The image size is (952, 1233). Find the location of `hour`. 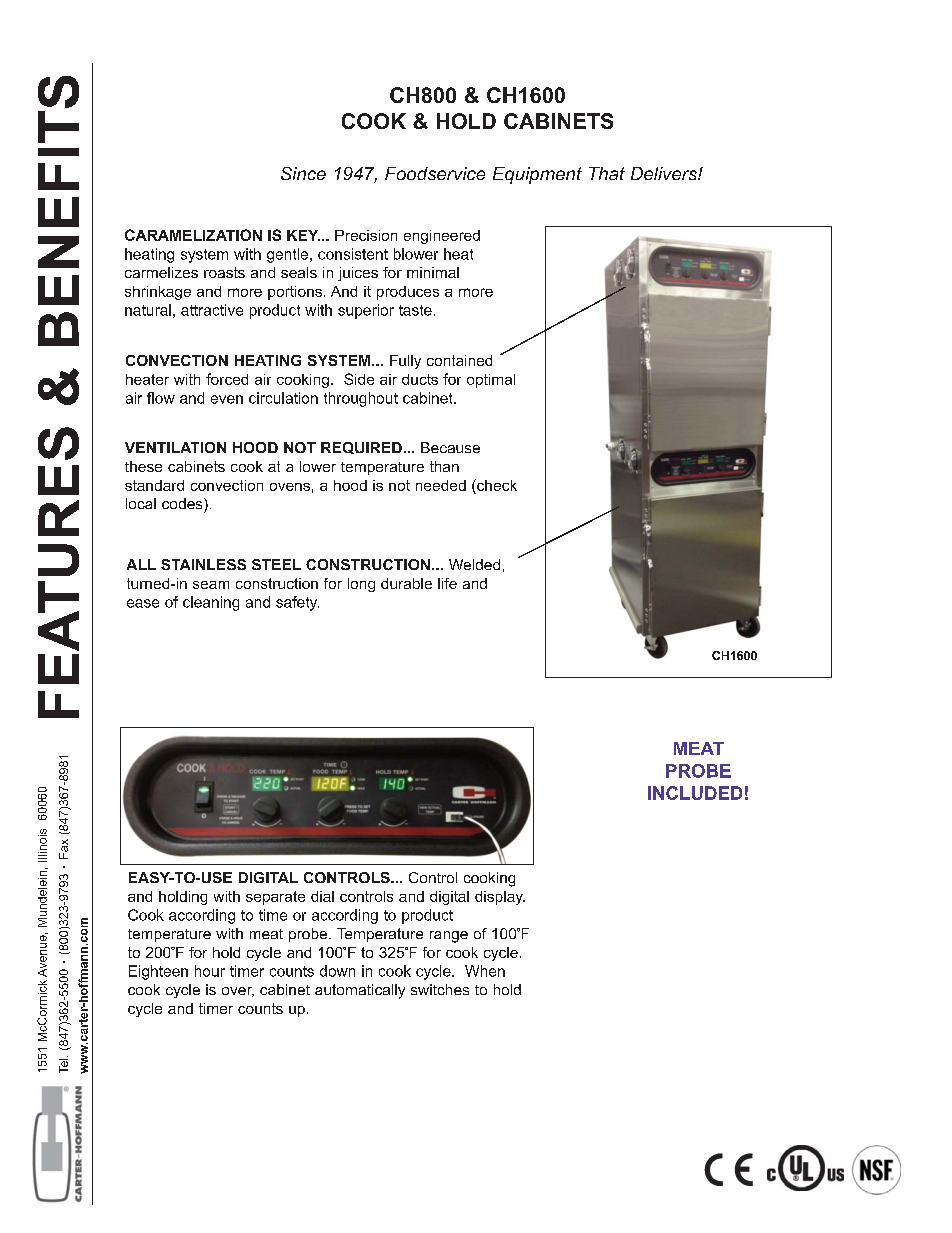

hour is located at coordinates (210, 971).
